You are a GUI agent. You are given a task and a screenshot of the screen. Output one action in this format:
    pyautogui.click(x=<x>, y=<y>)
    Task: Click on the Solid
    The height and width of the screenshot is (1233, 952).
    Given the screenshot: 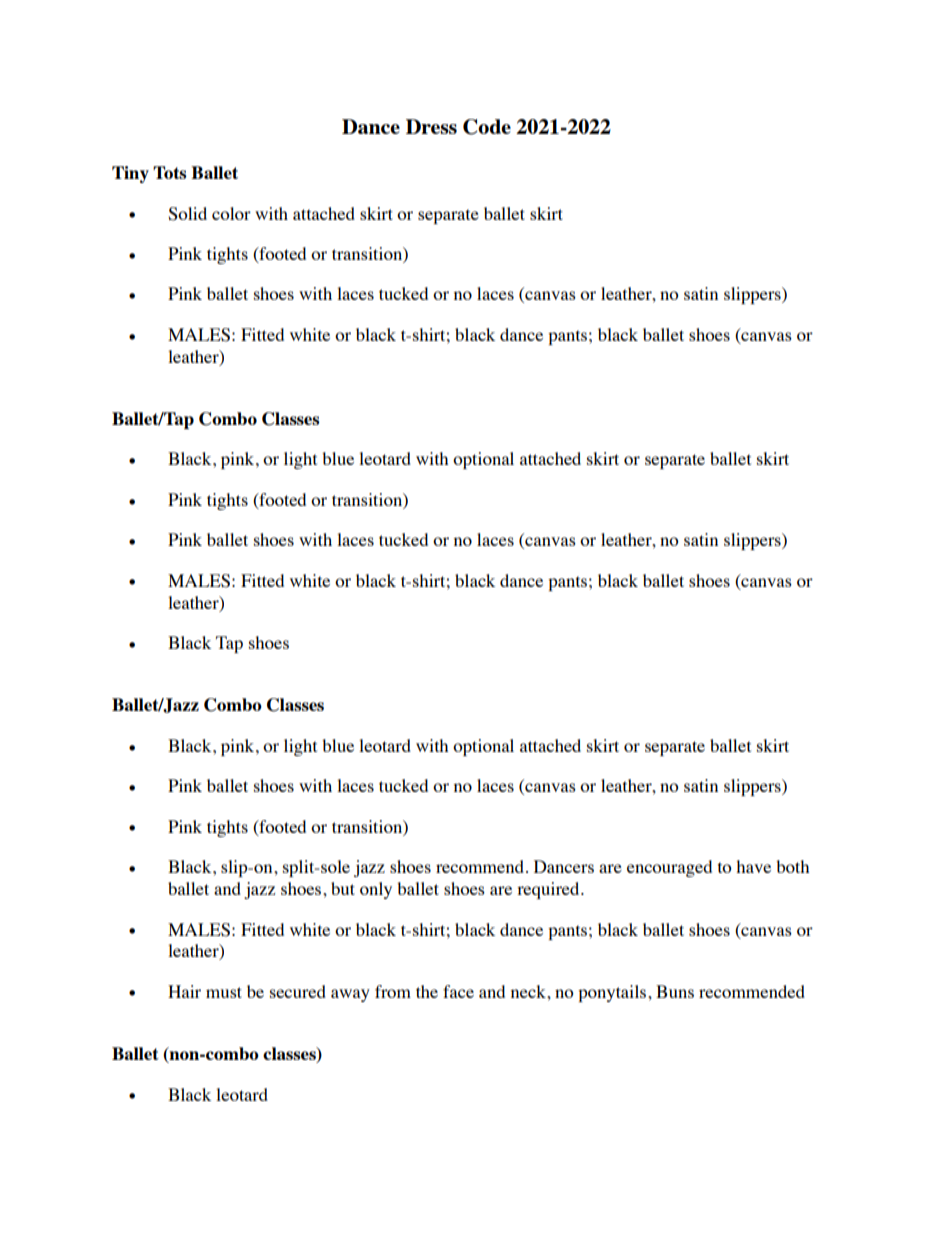 What is the action you would take?
    pyautogui.click(x=187, y=214)
